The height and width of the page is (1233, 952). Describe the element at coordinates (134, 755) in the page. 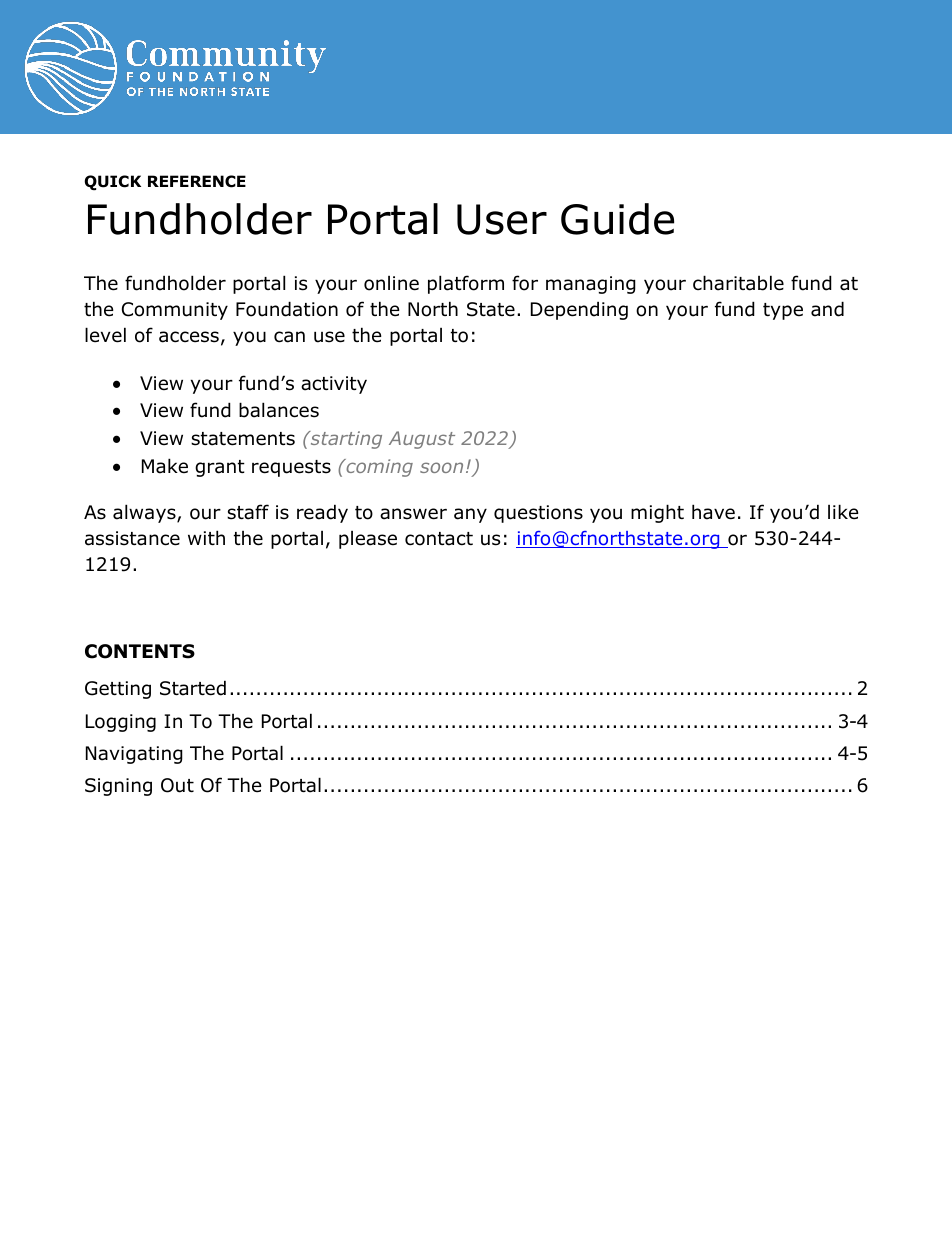

I see `Navigating` at that location.
